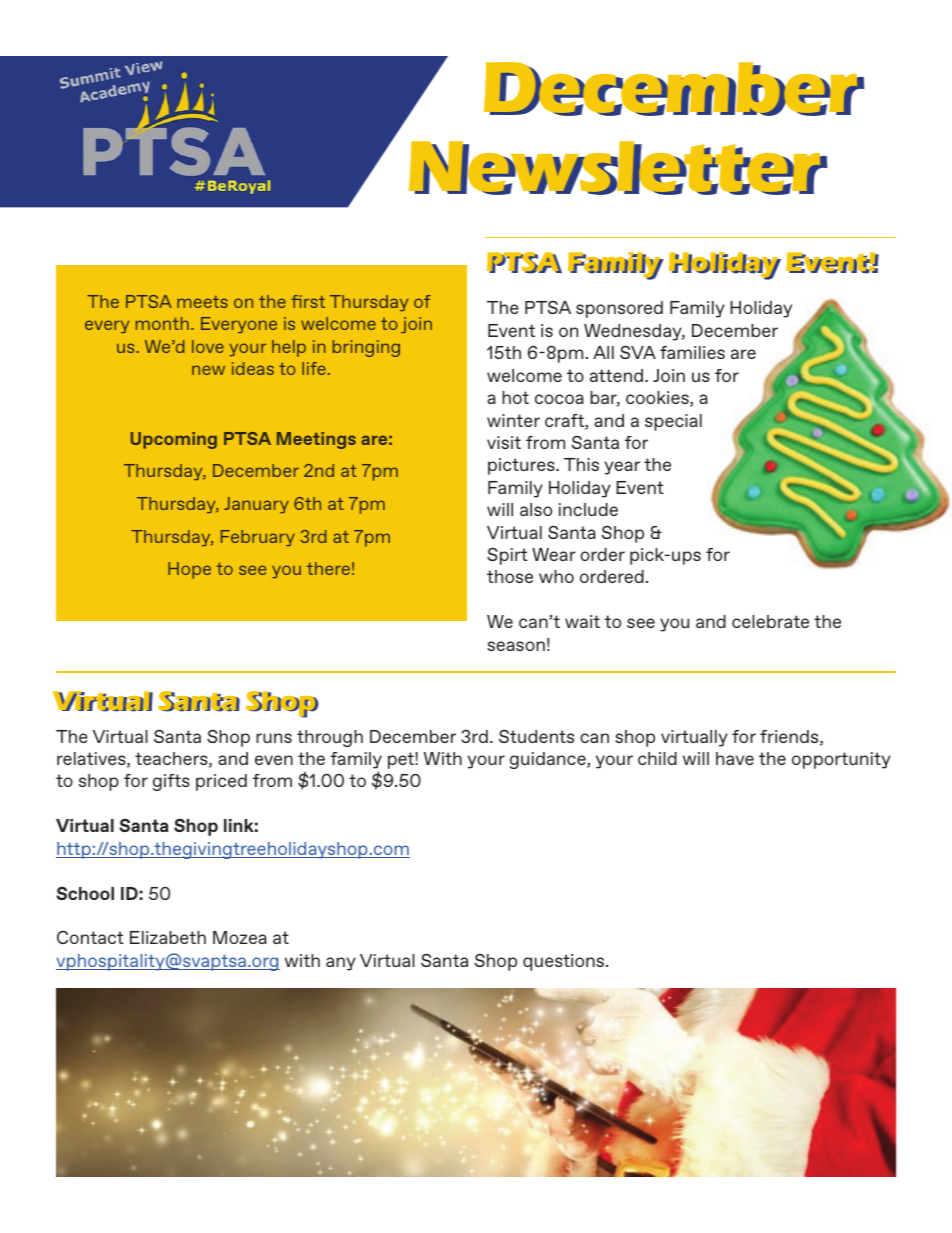 Image resolution: width=952 pixels, height=1233 pixels. I want to click on families, so click(692, 352).
